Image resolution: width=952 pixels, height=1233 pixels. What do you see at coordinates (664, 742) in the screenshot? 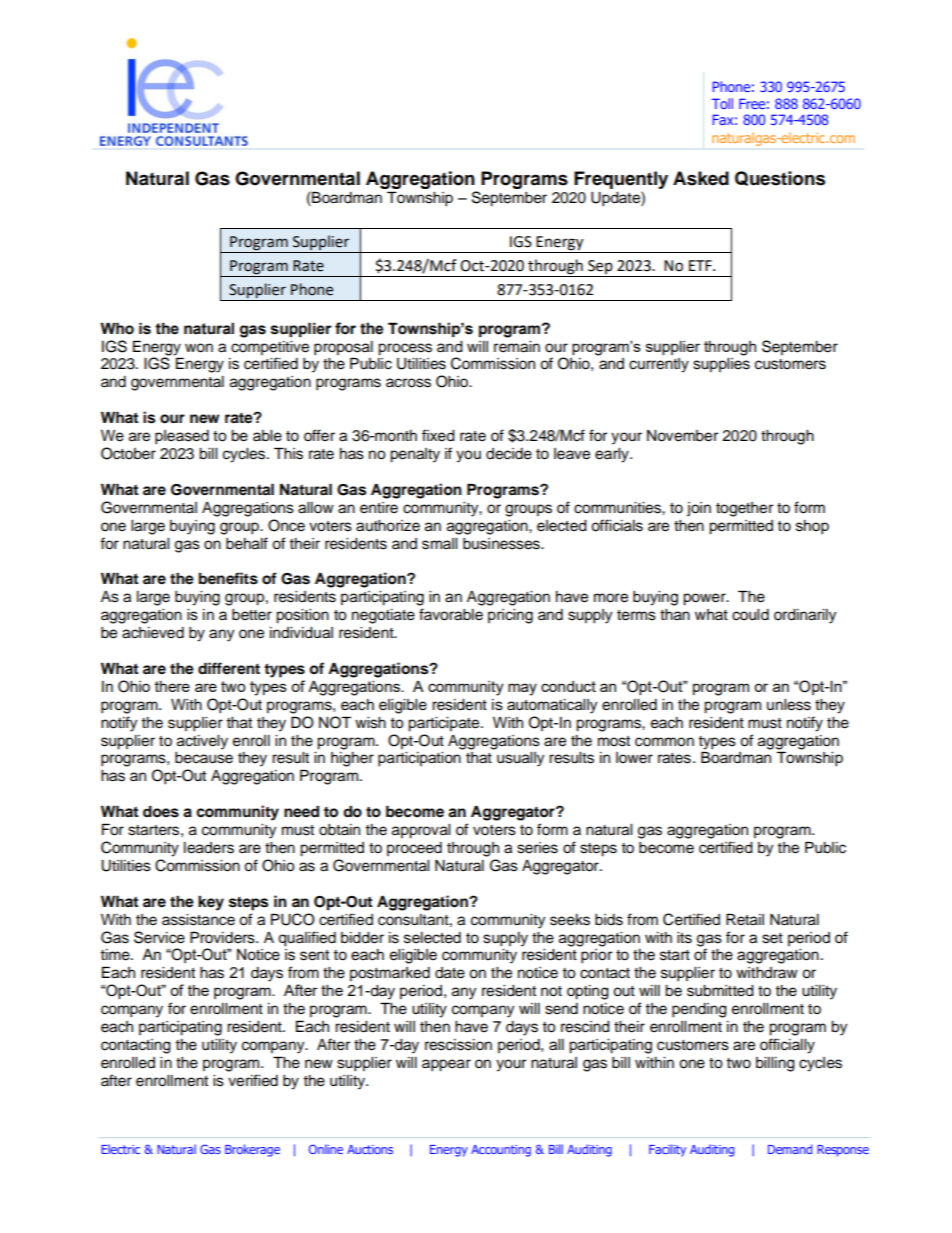
I see `common` at bounding box center [664, 742].
